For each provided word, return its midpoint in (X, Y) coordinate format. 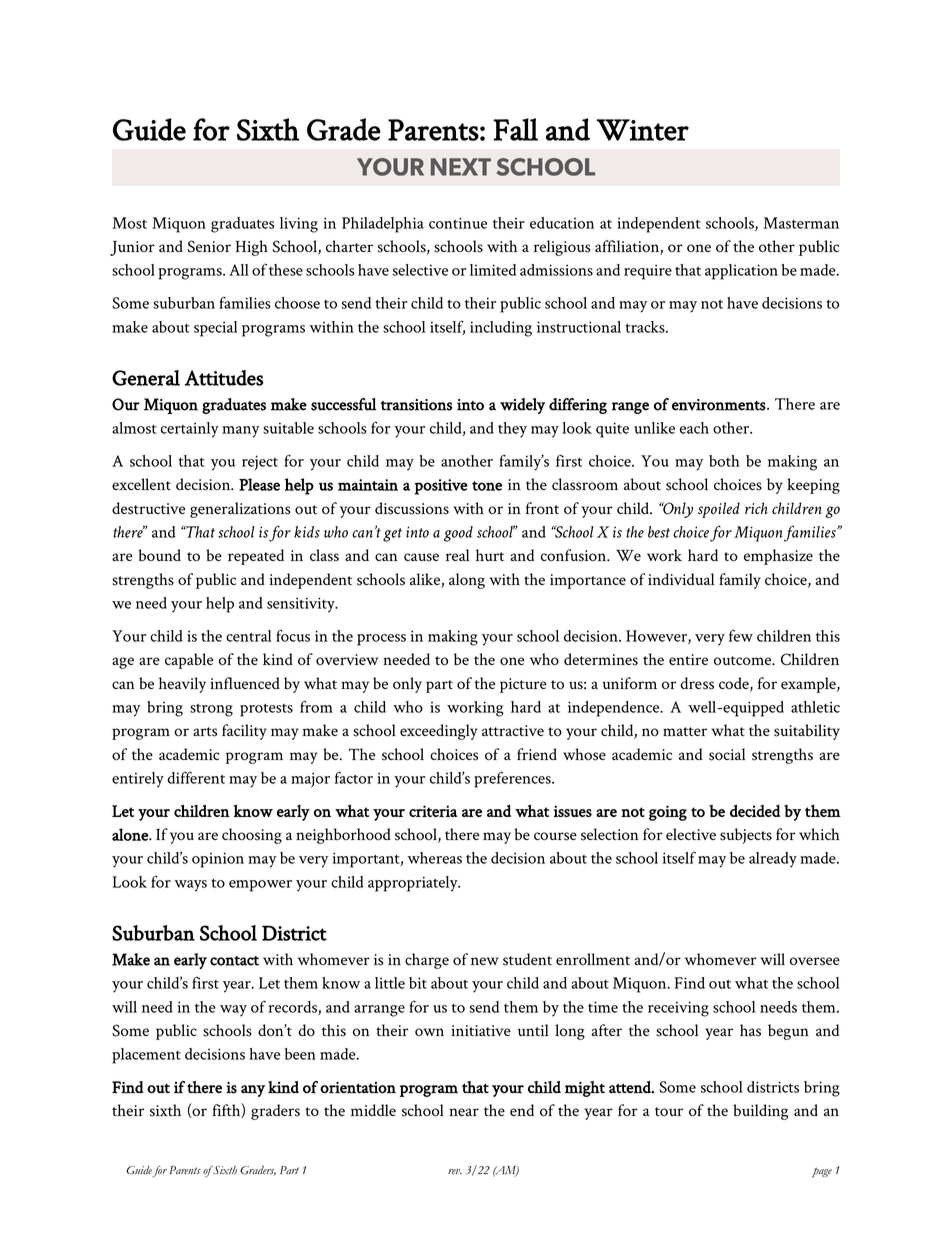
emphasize (778, 557)
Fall (515, 129)
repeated (256, 557)
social (727, 754)
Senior (209, 246)
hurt (490, 555)
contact (234, 961)
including (501, 329)
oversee (815, 961)
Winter (643, 130)
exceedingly (439, 732)
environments (720, 405)
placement (146, 1056)
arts (205, 732)
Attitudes (224, 378)
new (485, 961)
